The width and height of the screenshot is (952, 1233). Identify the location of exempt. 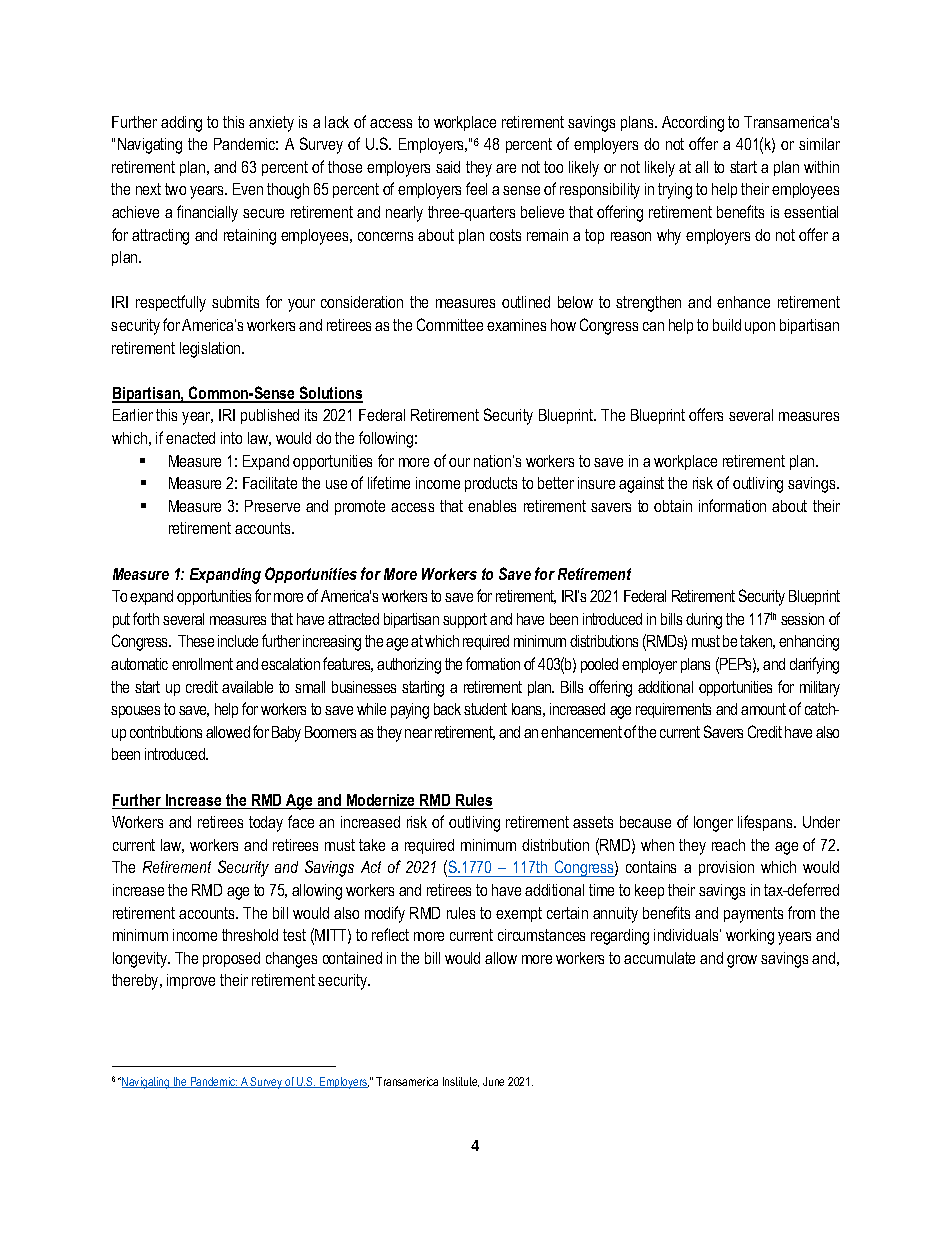
(519, 914).
